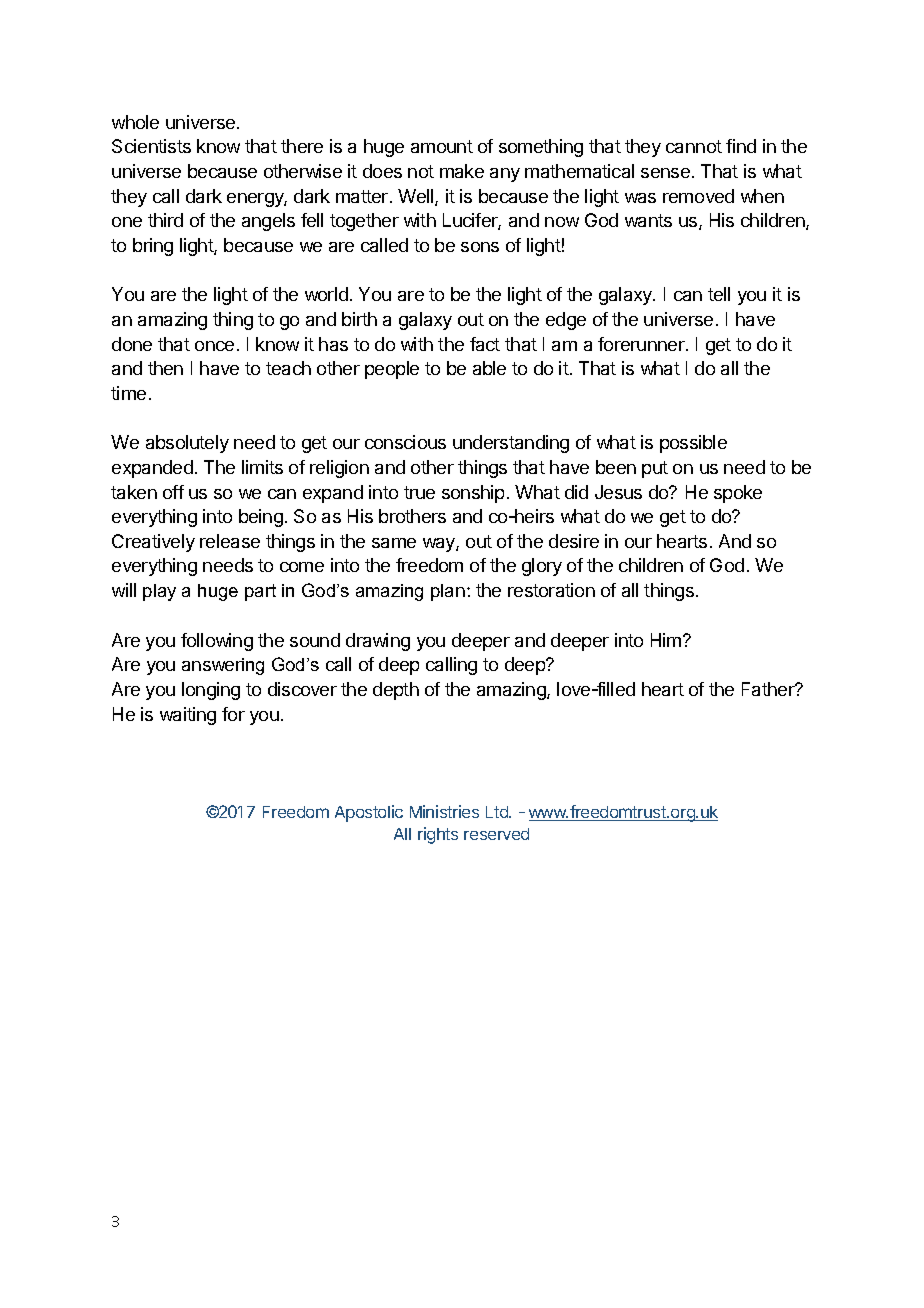 Image resolution: width=924 pixels, height=1308 pixels. Describe the element at coordinates (694, 146) in the screenshot. I see `cannot` at that location.
